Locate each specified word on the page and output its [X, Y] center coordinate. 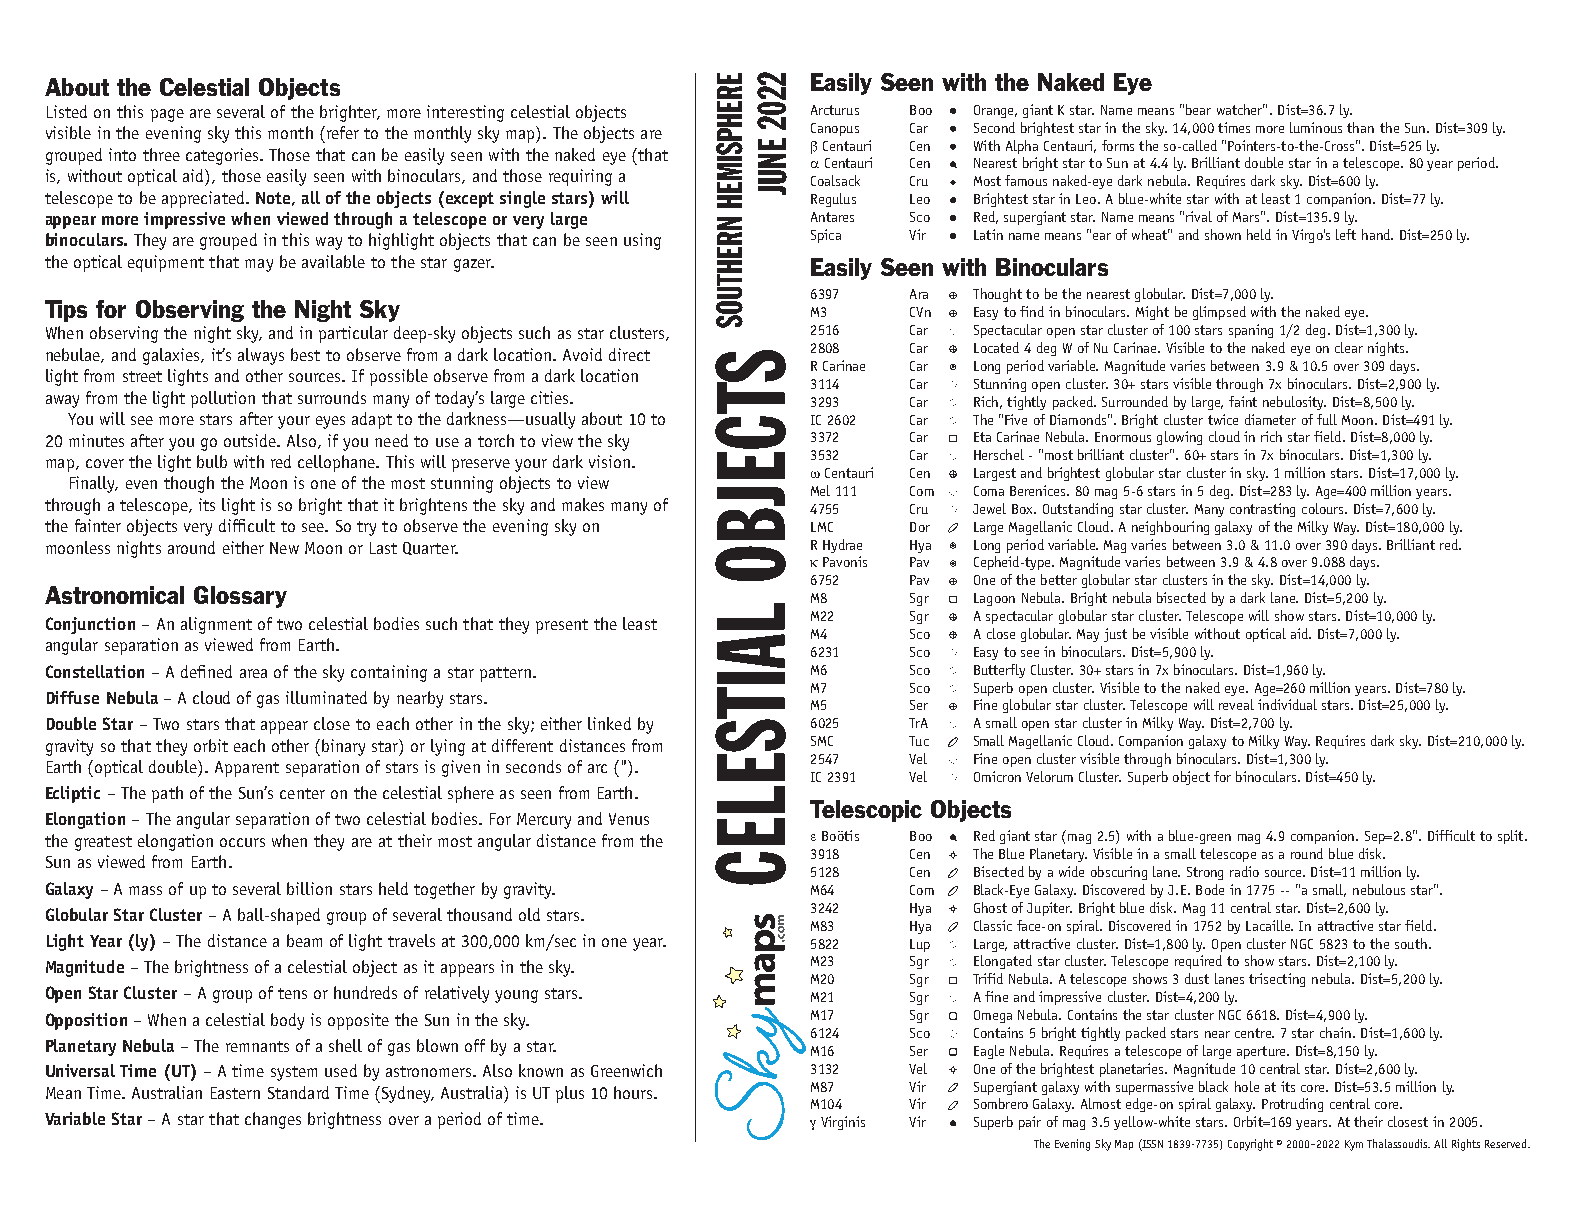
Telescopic [866, 811]
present [562, 626]
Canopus [835, 129]
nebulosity [1294, 403]
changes [273, 1120]
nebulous [1379, 889]
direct [629, 354]
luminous [1316, 127]
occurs [242, 842]
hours [634, 1092]
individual [1287, 704]
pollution [223, 399]
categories [223, 156]
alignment [216, 625]
